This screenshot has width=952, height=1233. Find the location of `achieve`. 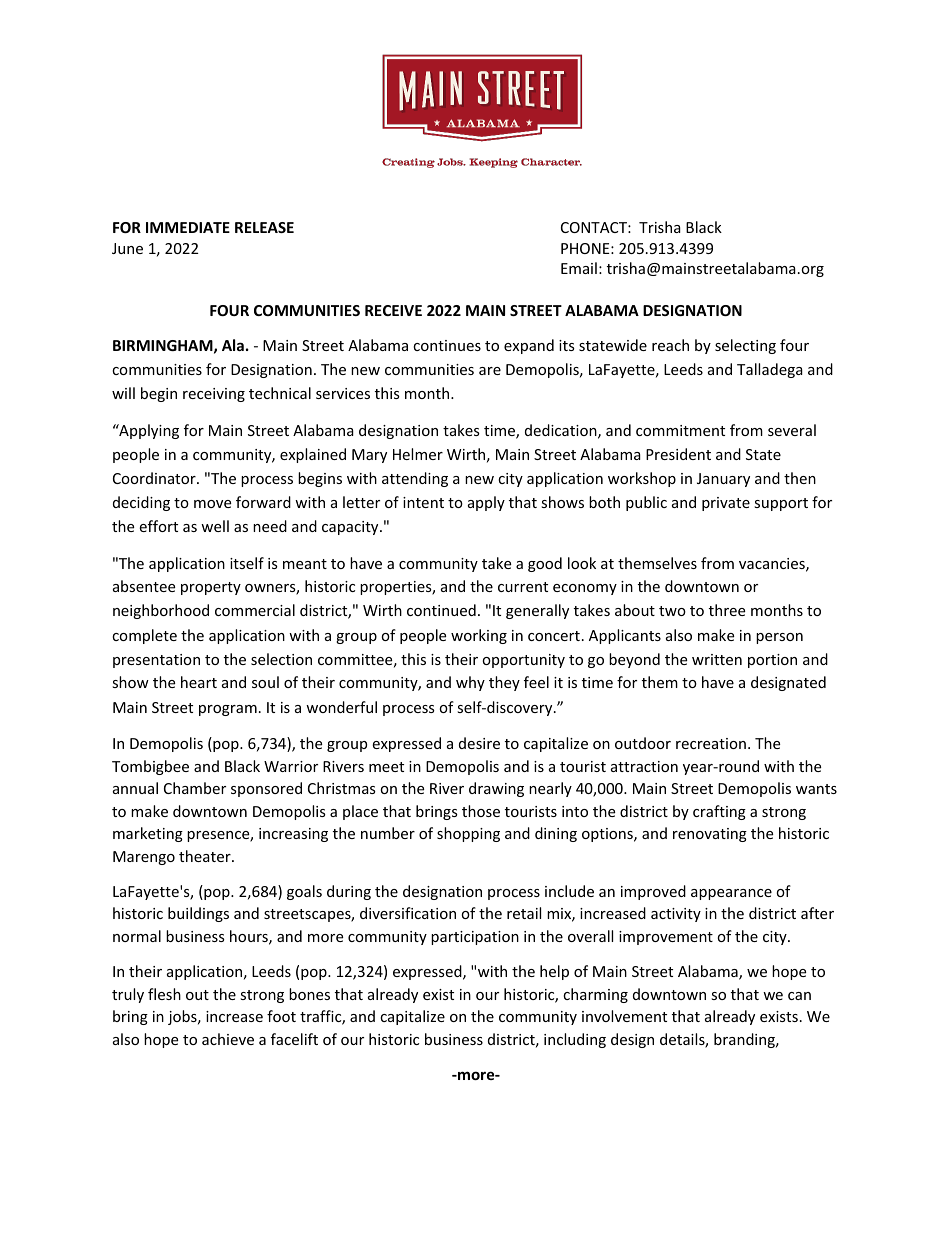

achieve is located at coordinates (228, 1039).
